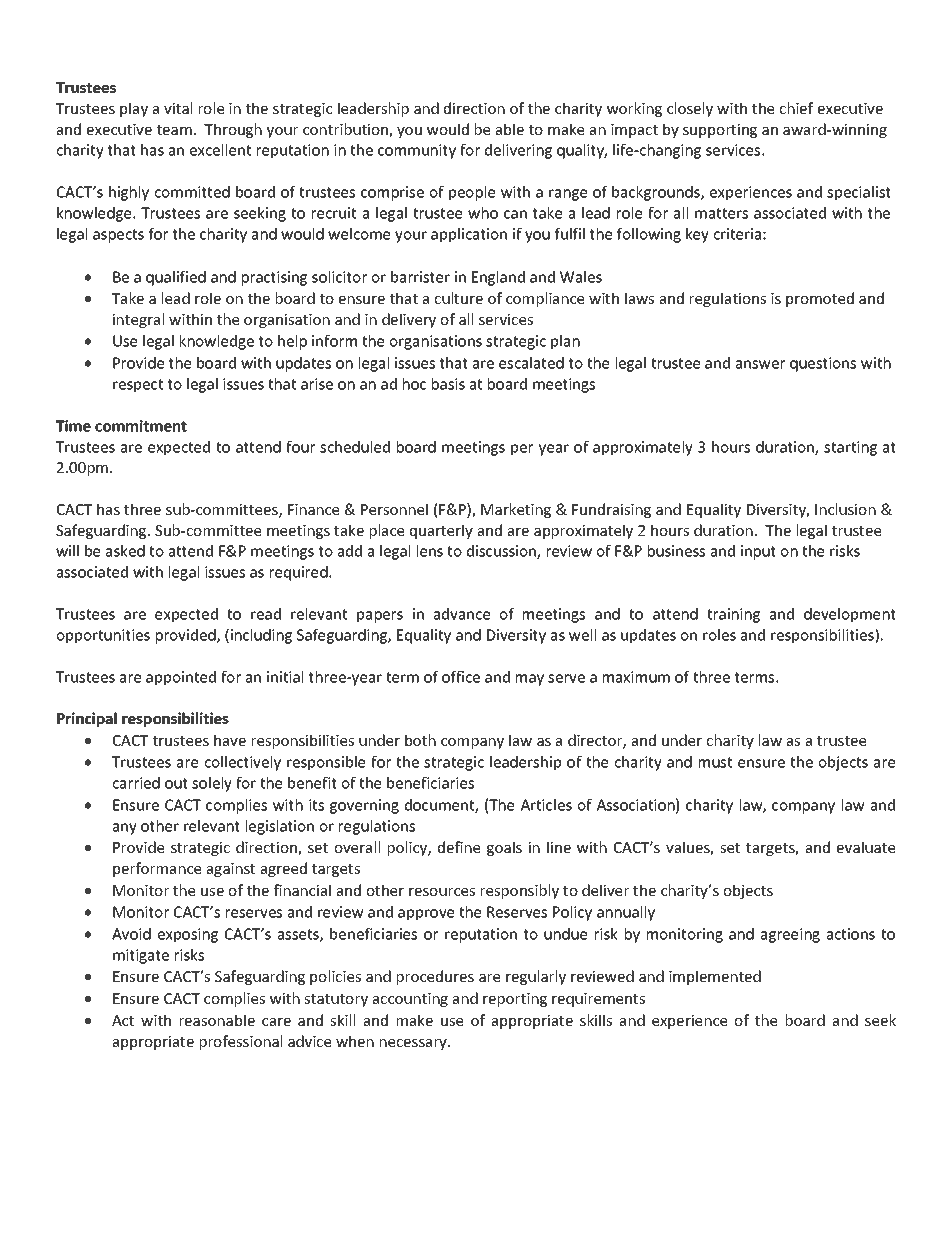 The height and width of the screenshot is (1233, 952). I want to click on basis, so click(448, 384).
